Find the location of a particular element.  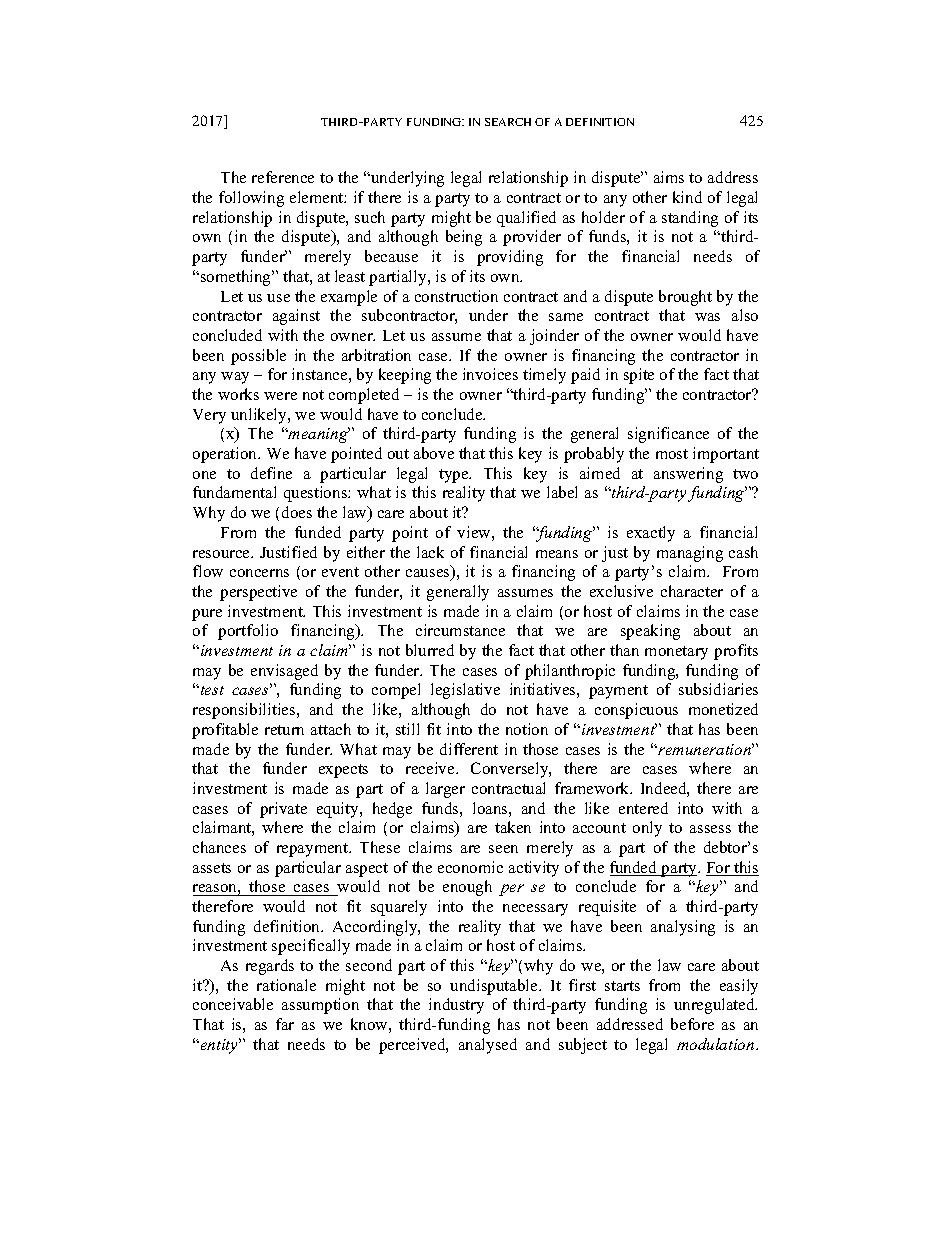

possible is located at coordinates (258, 357).
